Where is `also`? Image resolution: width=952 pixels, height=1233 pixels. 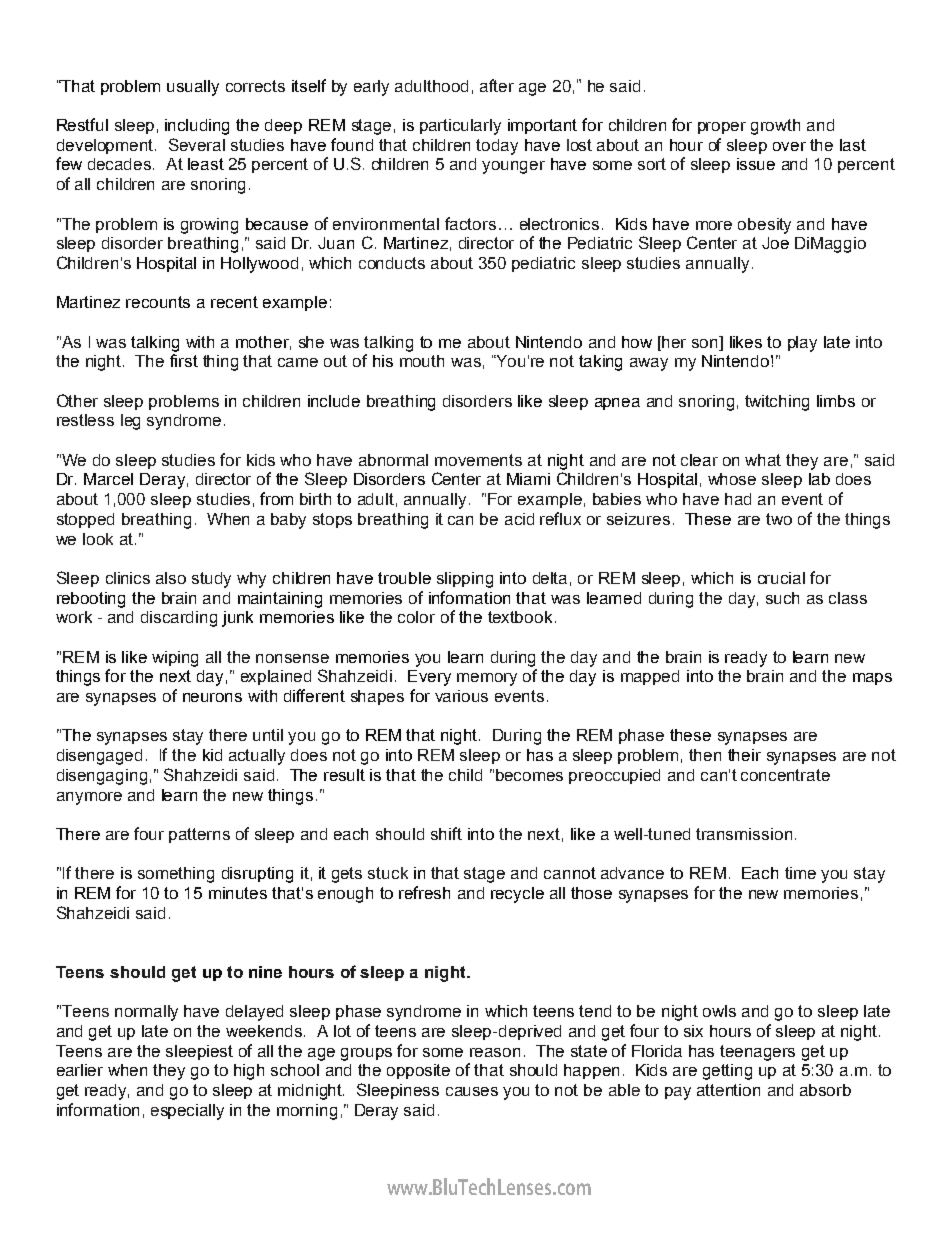 also is located at coordinates (171, 578).
